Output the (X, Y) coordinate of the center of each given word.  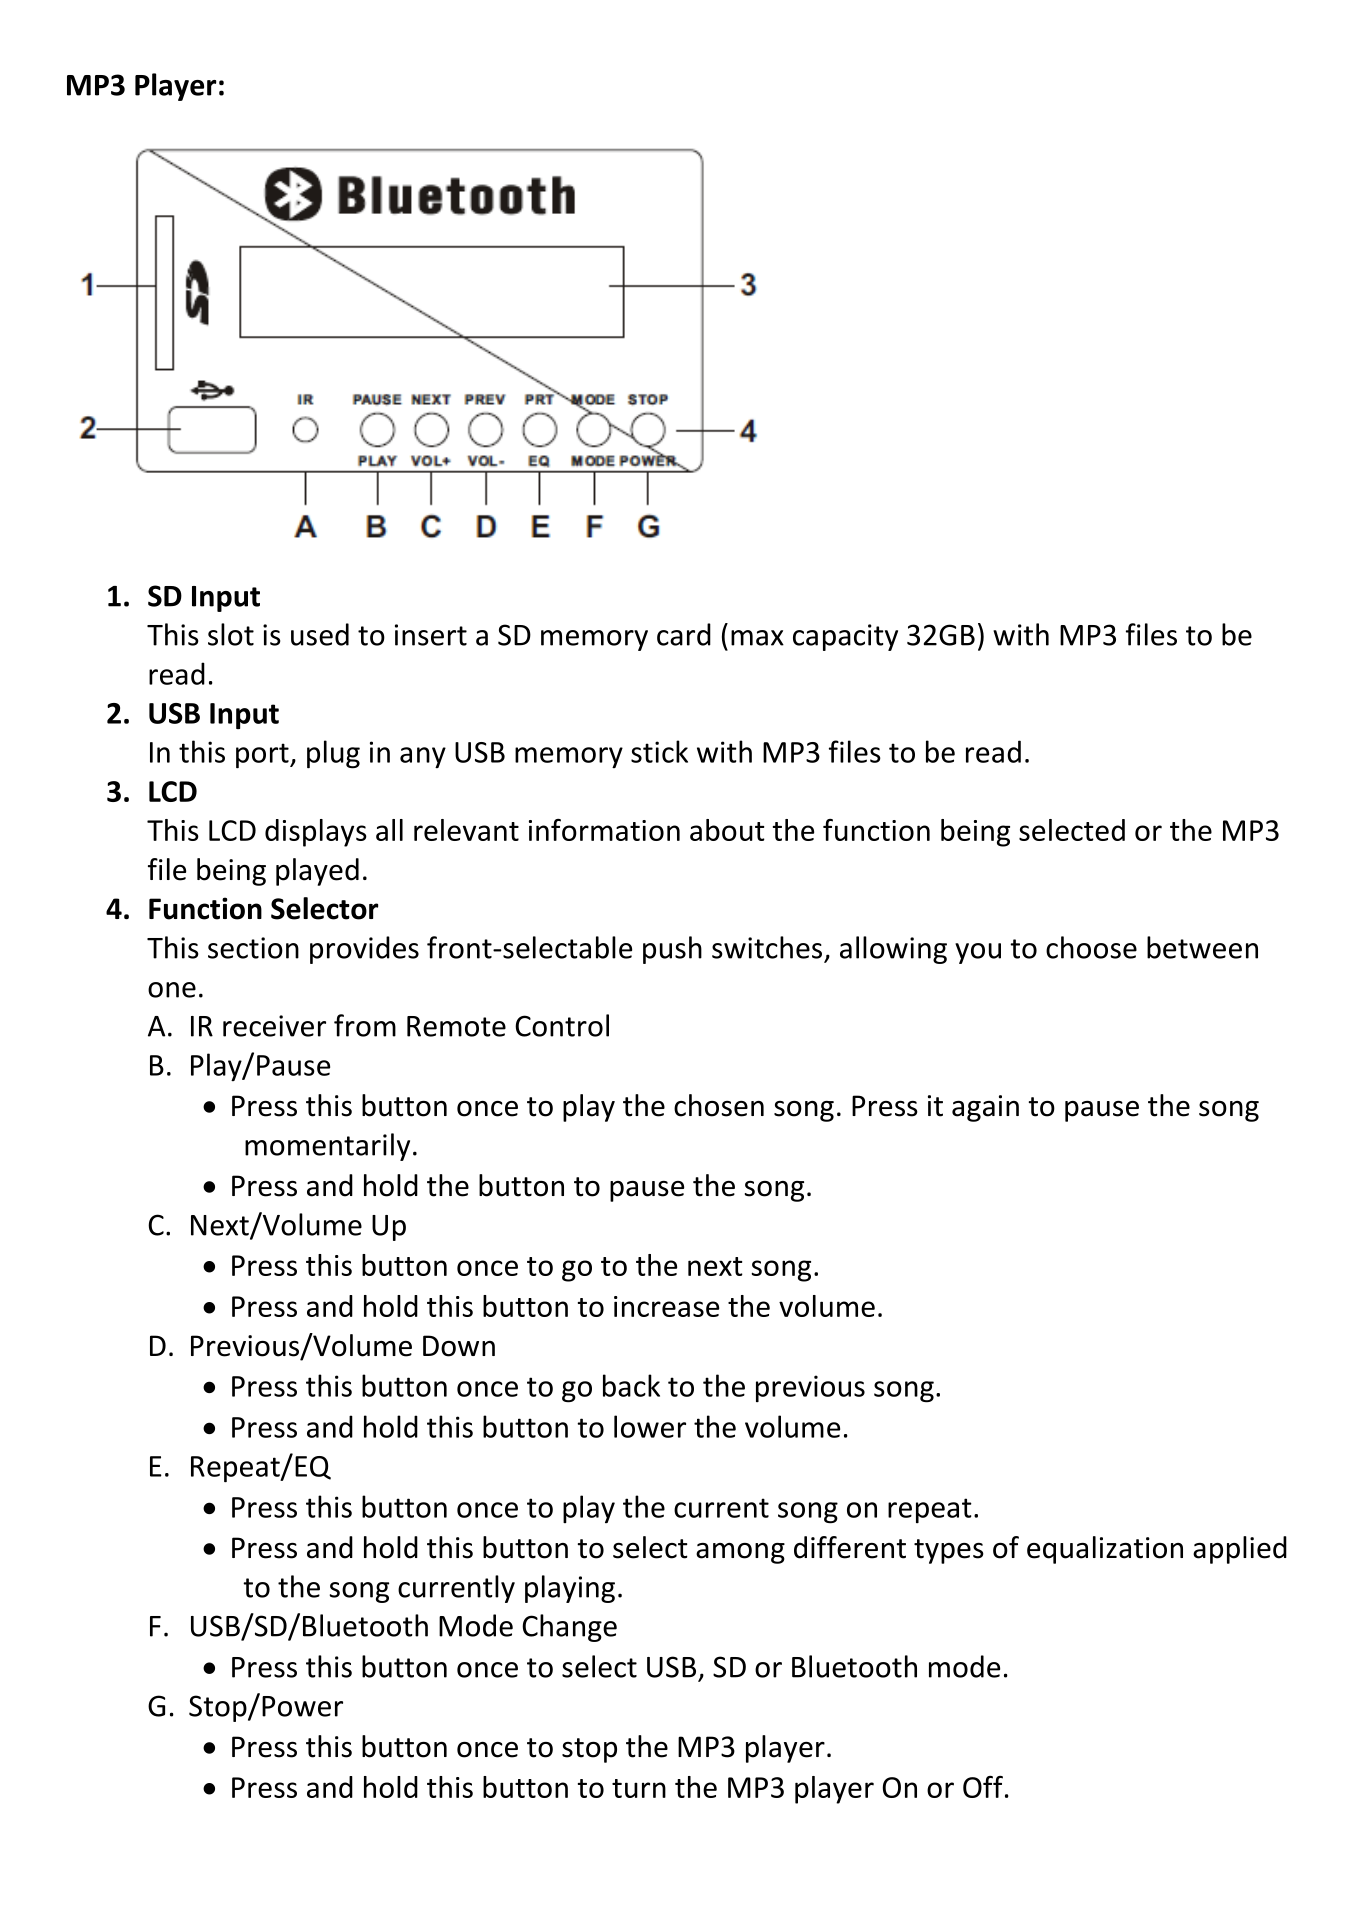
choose (1091, 947)
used (320, 634)
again (985, 1108)
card (684, 634)
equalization (1105, 1550)
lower (650, 1426)
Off (983, 1787)
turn (639, 1788)
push (672, 950)
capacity (845, 637)
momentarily (327, 1147)
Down (459, 1346)
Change (569, 1628)
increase (666, 1306)
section (253, 948)
